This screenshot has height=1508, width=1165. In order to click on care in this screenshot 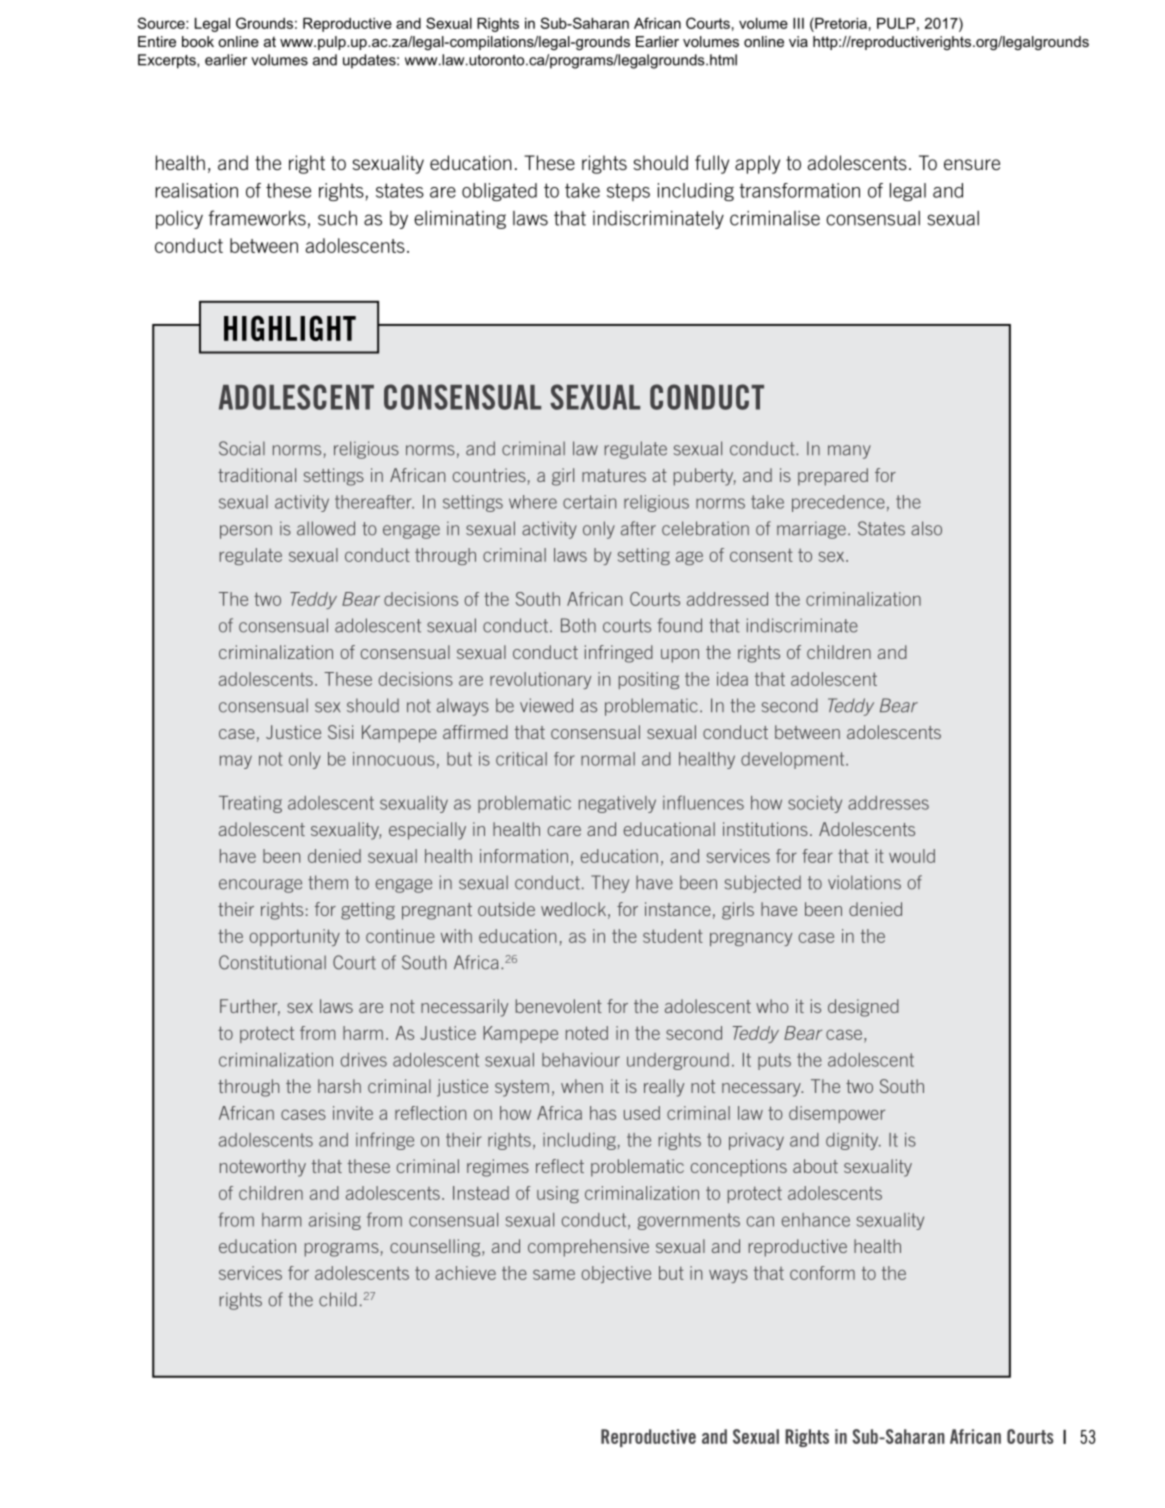, I will do `click(564, 831)`.
